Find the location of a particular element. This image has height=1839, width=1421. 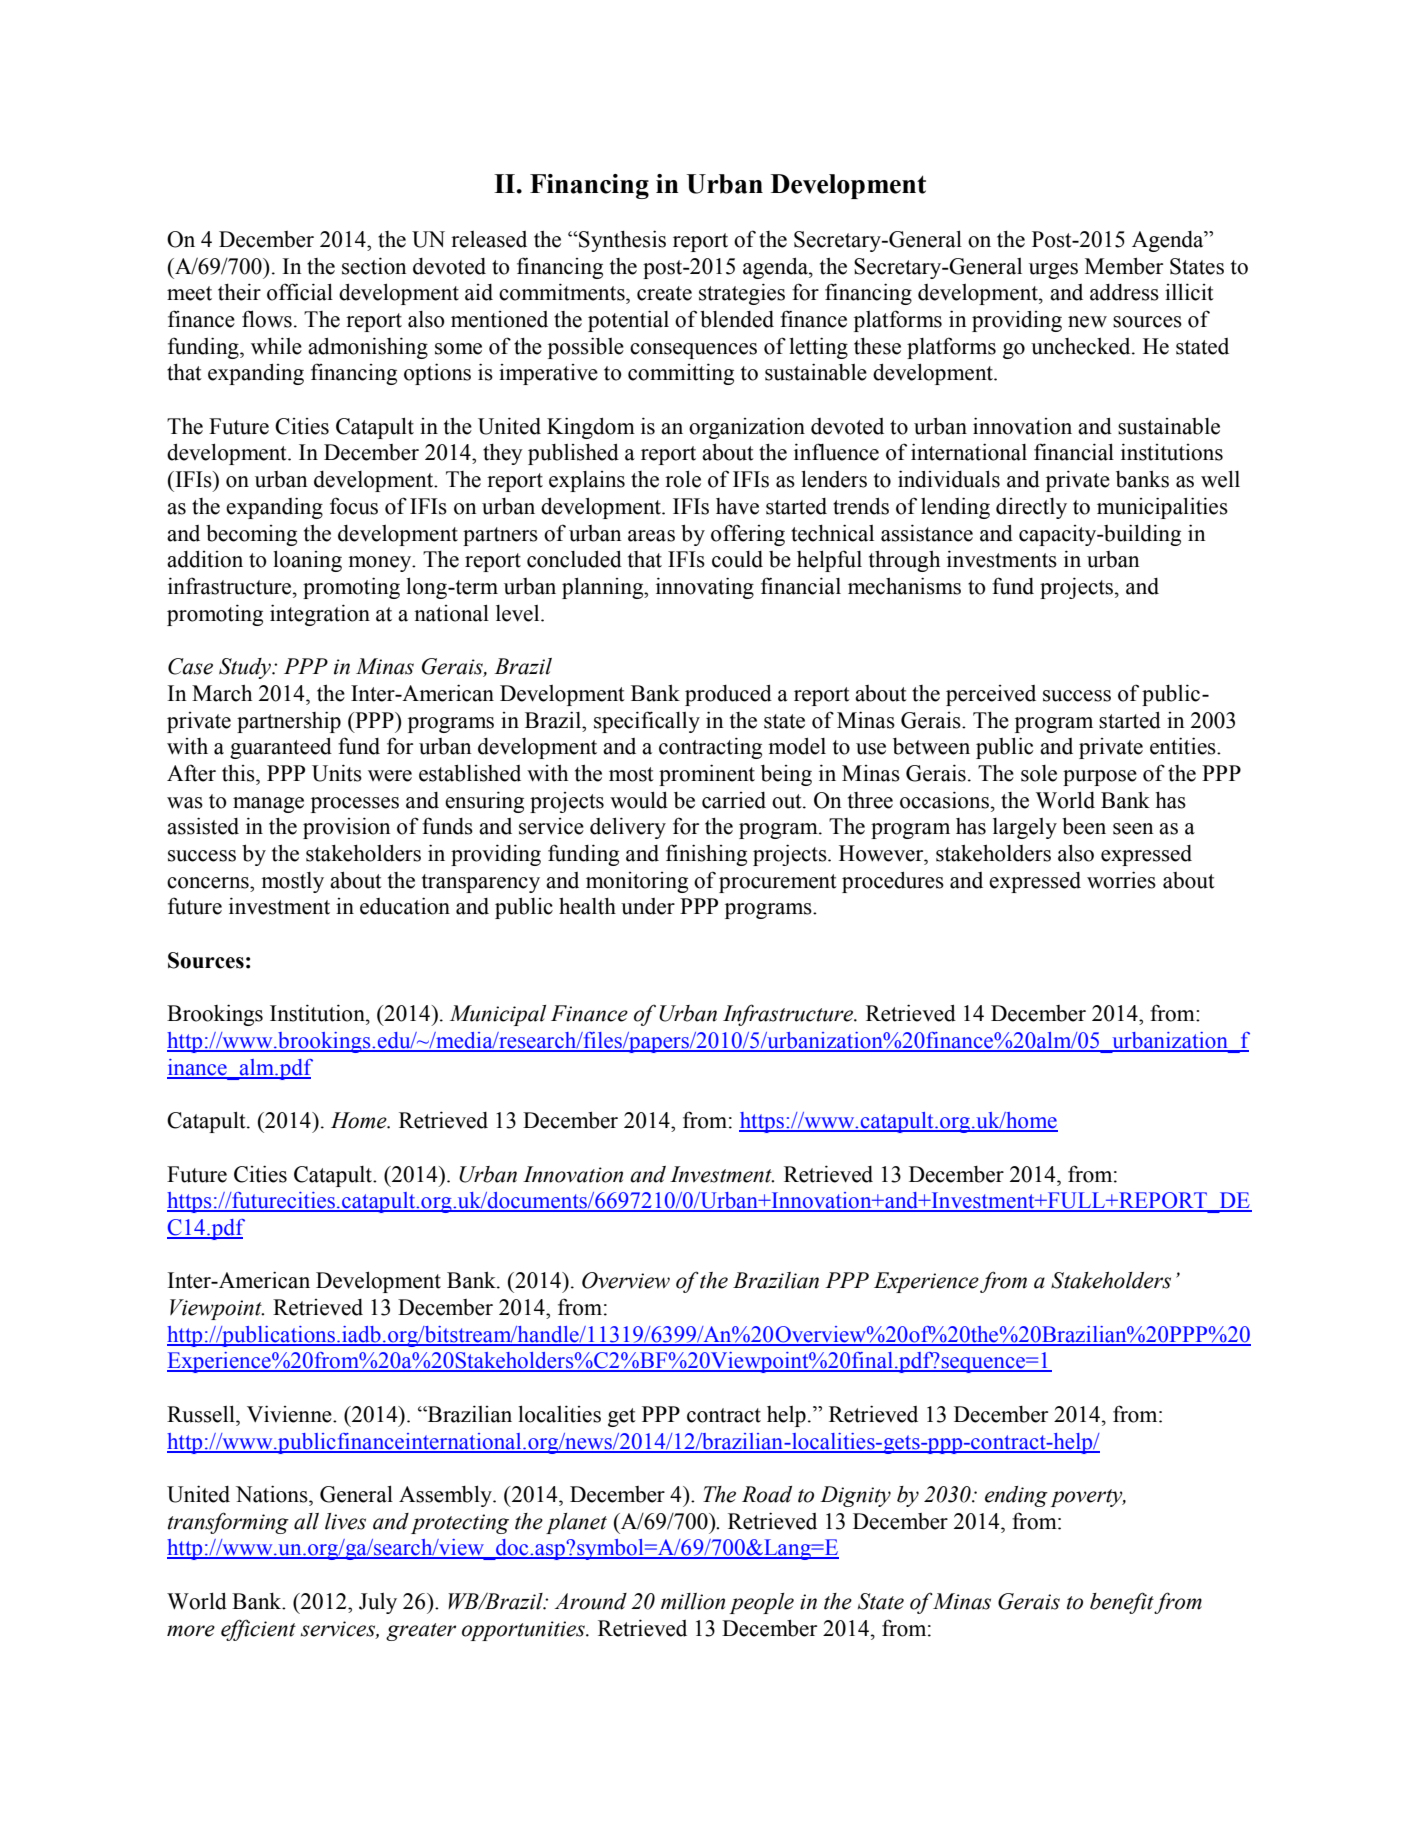

address is located at coordinates (1124, 292).
